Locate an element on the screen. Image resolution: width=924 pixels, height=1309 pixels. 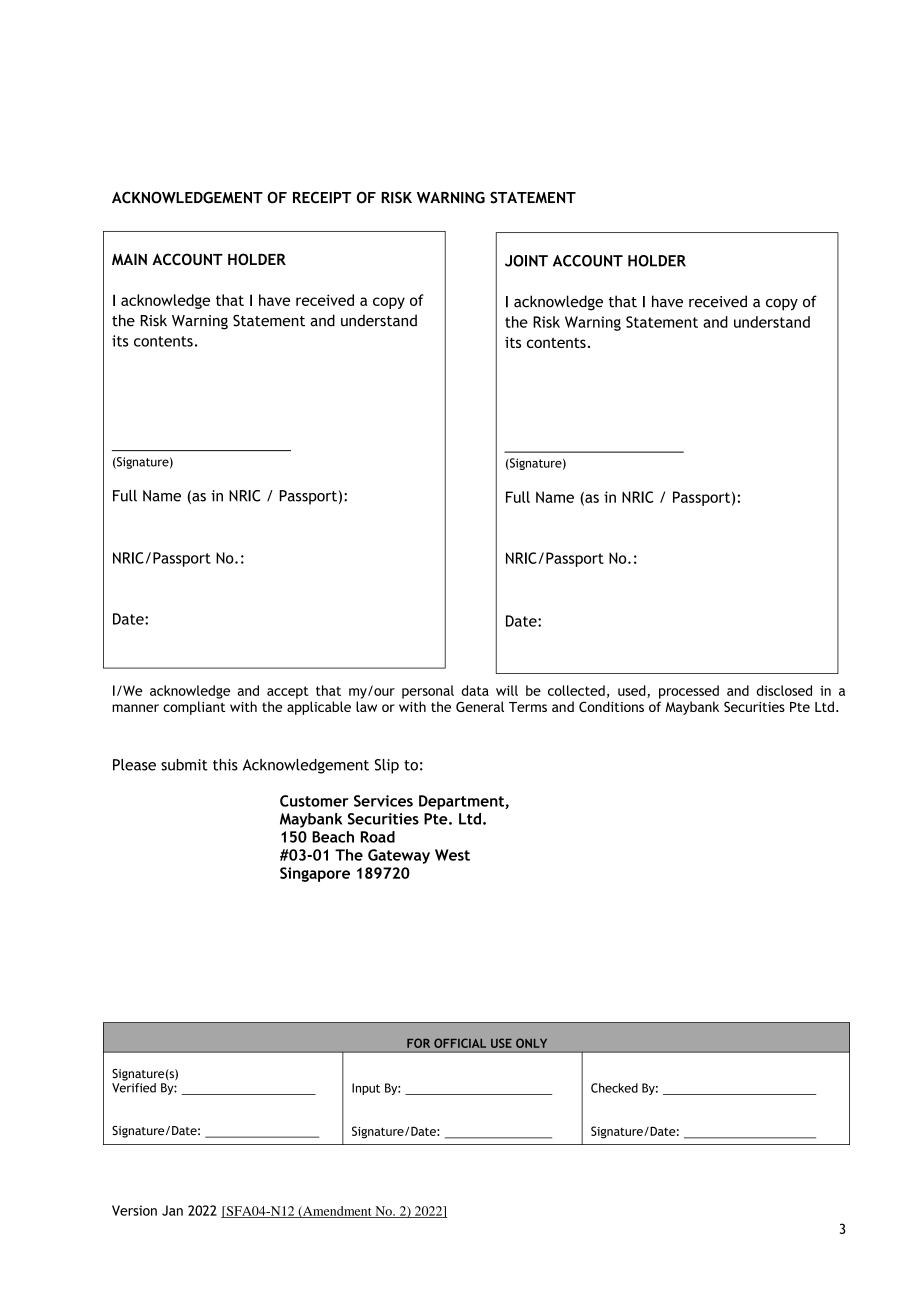
processed is located at coordinates (689, 692).
